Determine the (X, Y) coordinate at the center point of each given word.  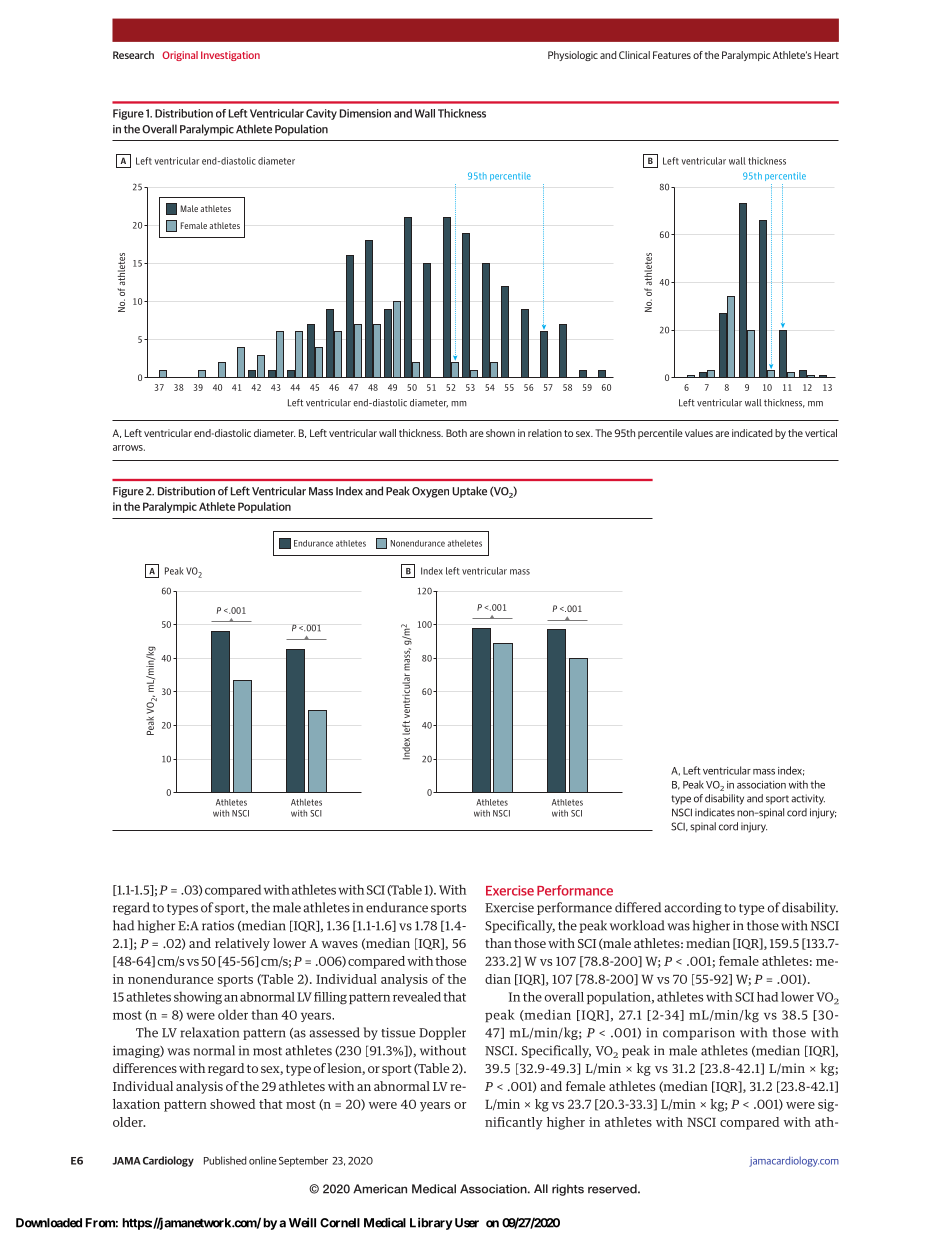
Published (225, 1160)
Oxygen (430, 492)
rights (568, 1190)
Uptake (469, 492)
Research (133, 55)
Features (672, 55)
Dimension (365, 113)
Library (431, 1224)
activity (808, 799)
